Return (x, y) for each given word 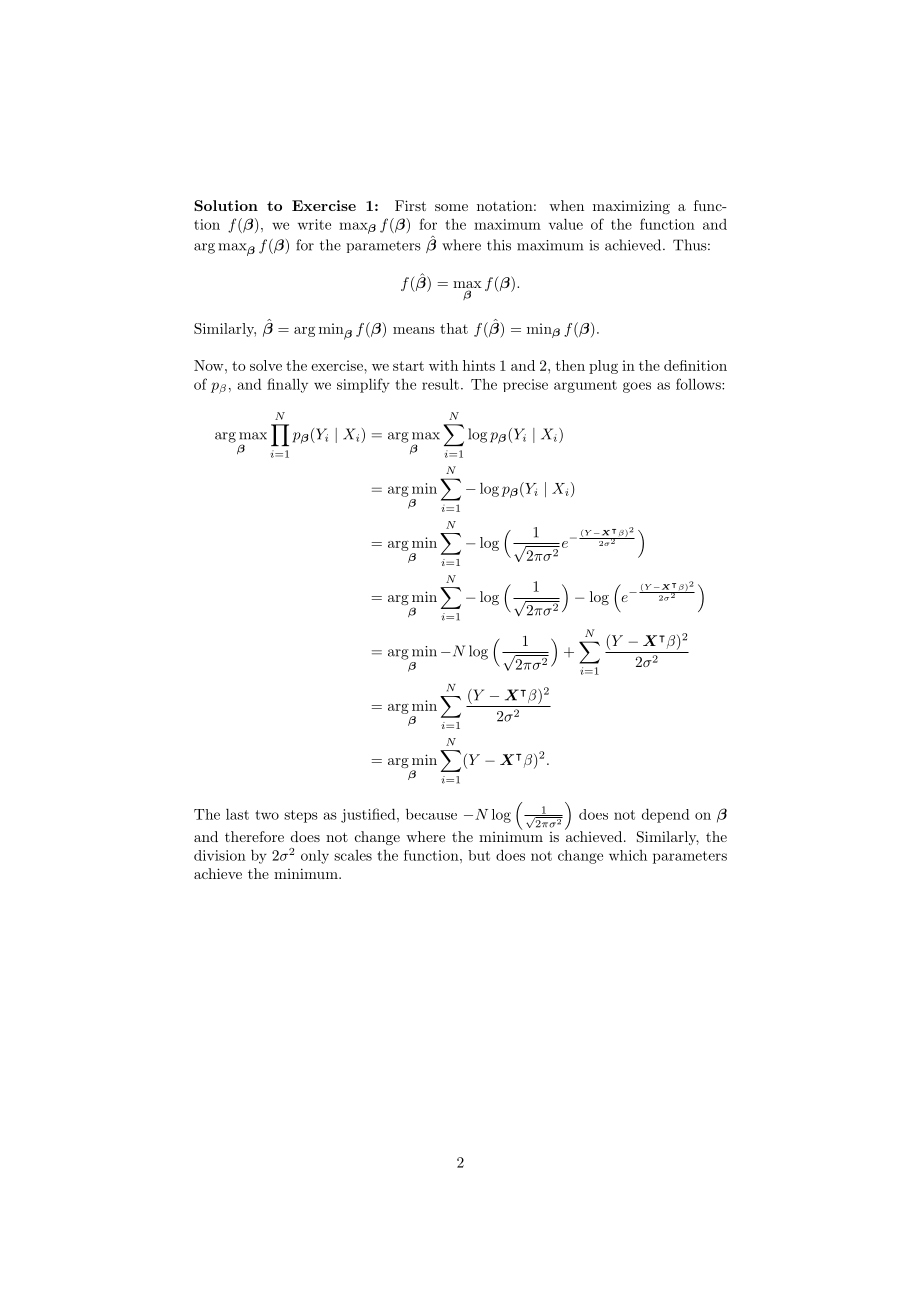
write (314, 224)
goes (637, 387)
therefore (254, 836)
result (440, 384)
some (451, 207)
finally (287, 385)
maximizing (631, 207)
